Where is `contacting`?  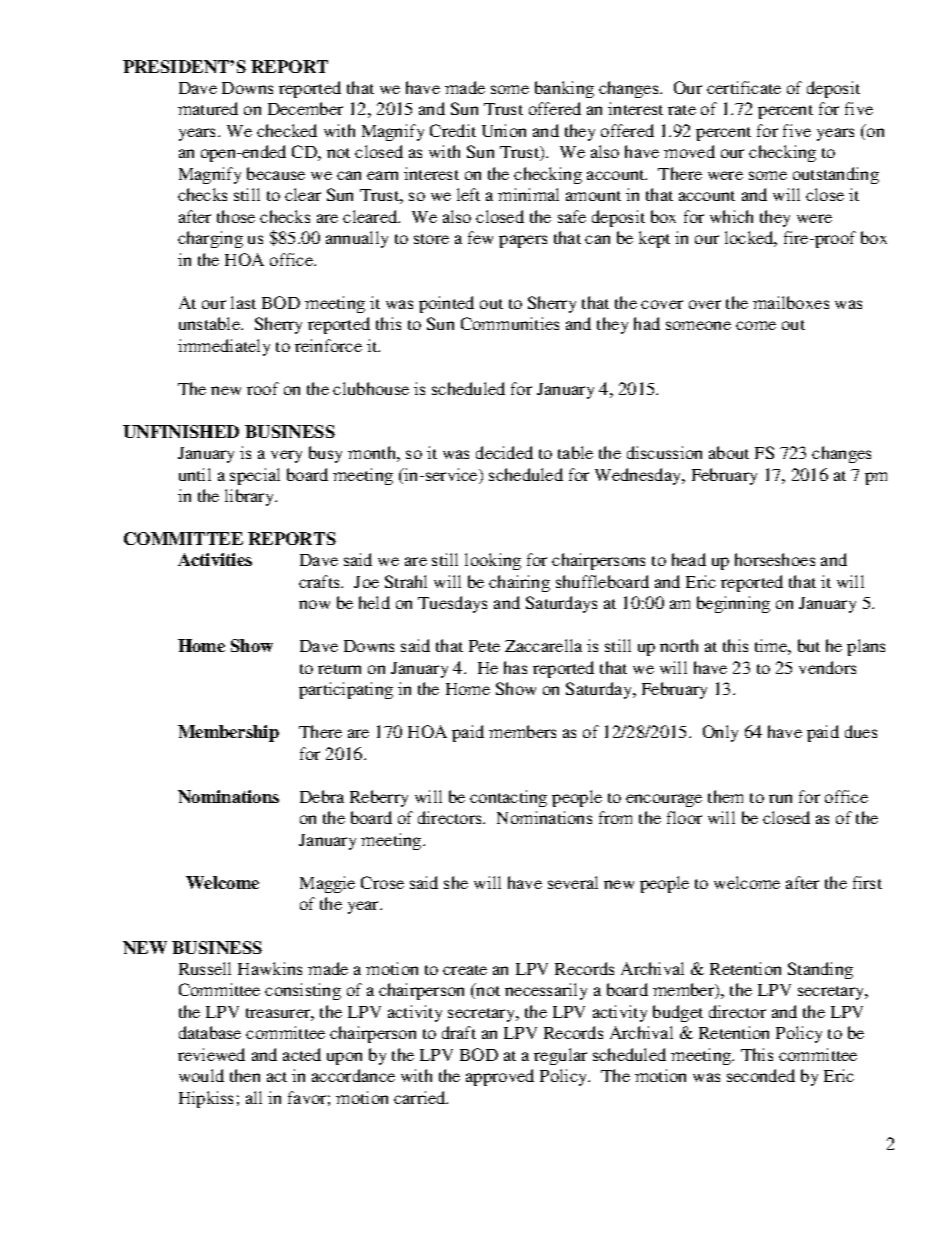
contacting is located at coordinates (508, 798).
